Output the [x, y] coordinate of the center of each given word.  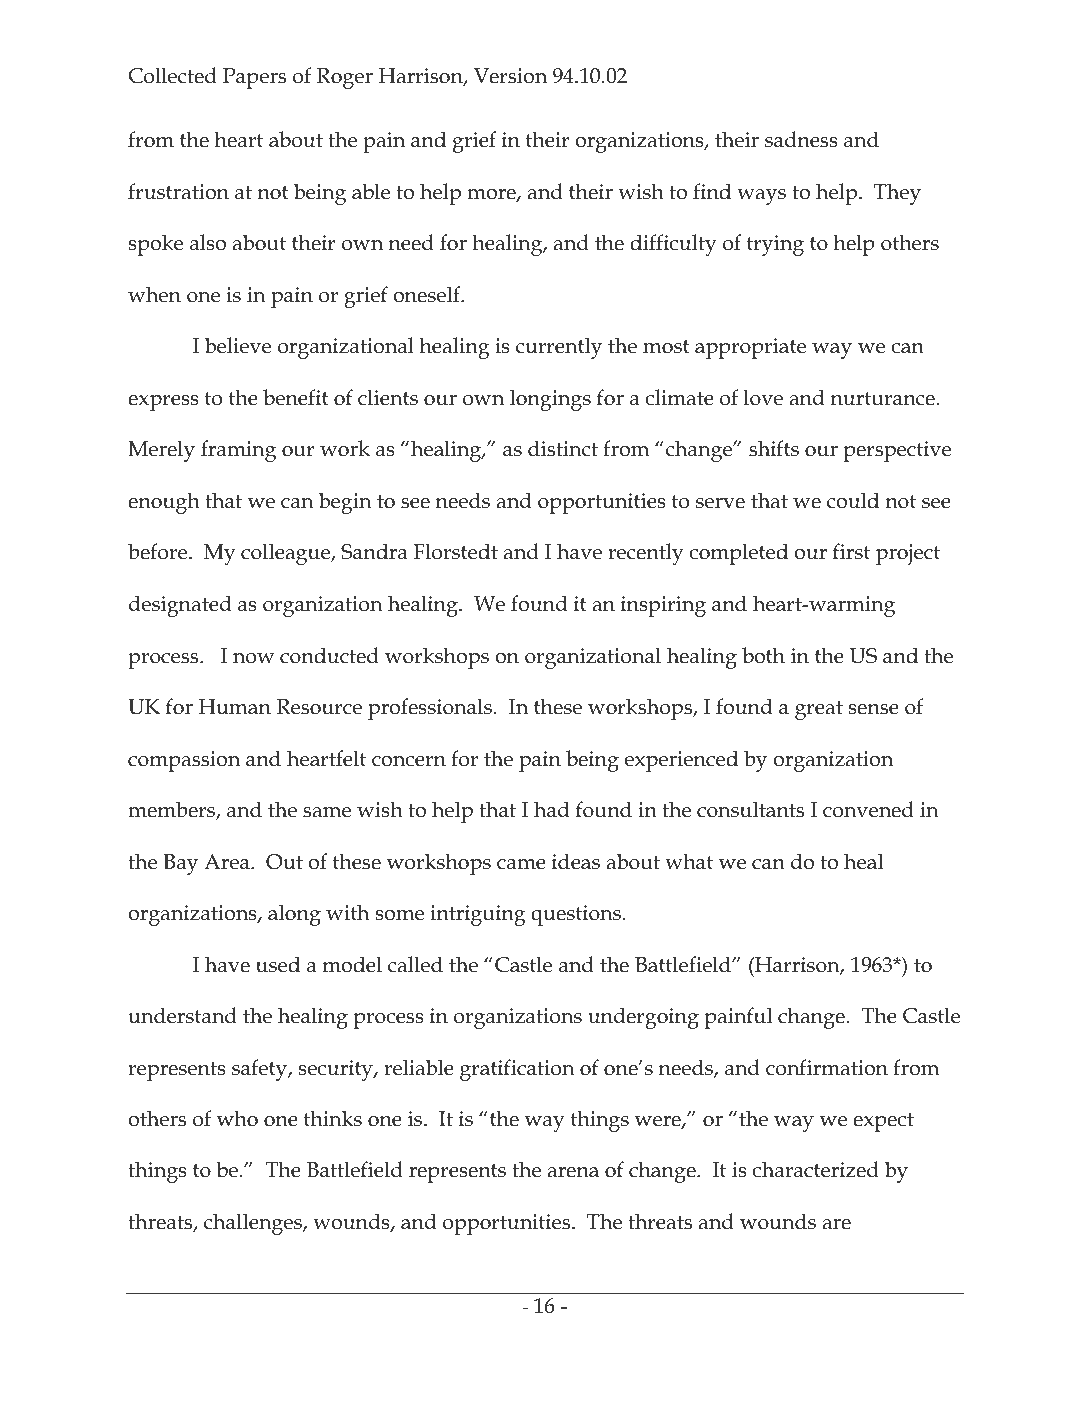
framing [238, 451]
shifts [774, 448]
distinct [563, 448]
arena [573, 1172]
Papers [254, 78]
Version [510, 76]
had [552, 809]
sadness [801, 139]
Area [228, 862]
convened [868, 809]
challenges [254, 1224]
